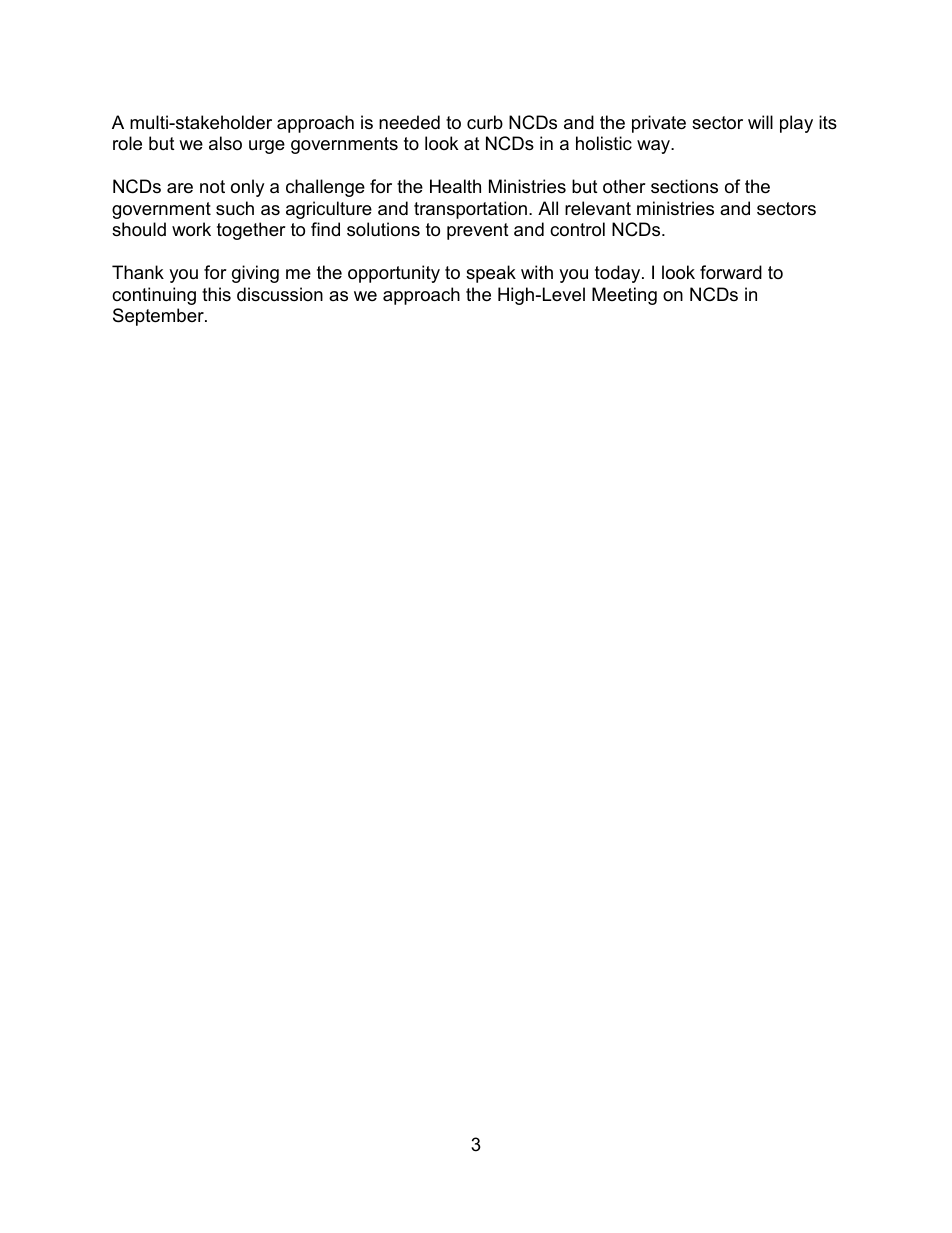 This screenshot has width=952, height=1233. I want to click on September, so click(159, 317).
